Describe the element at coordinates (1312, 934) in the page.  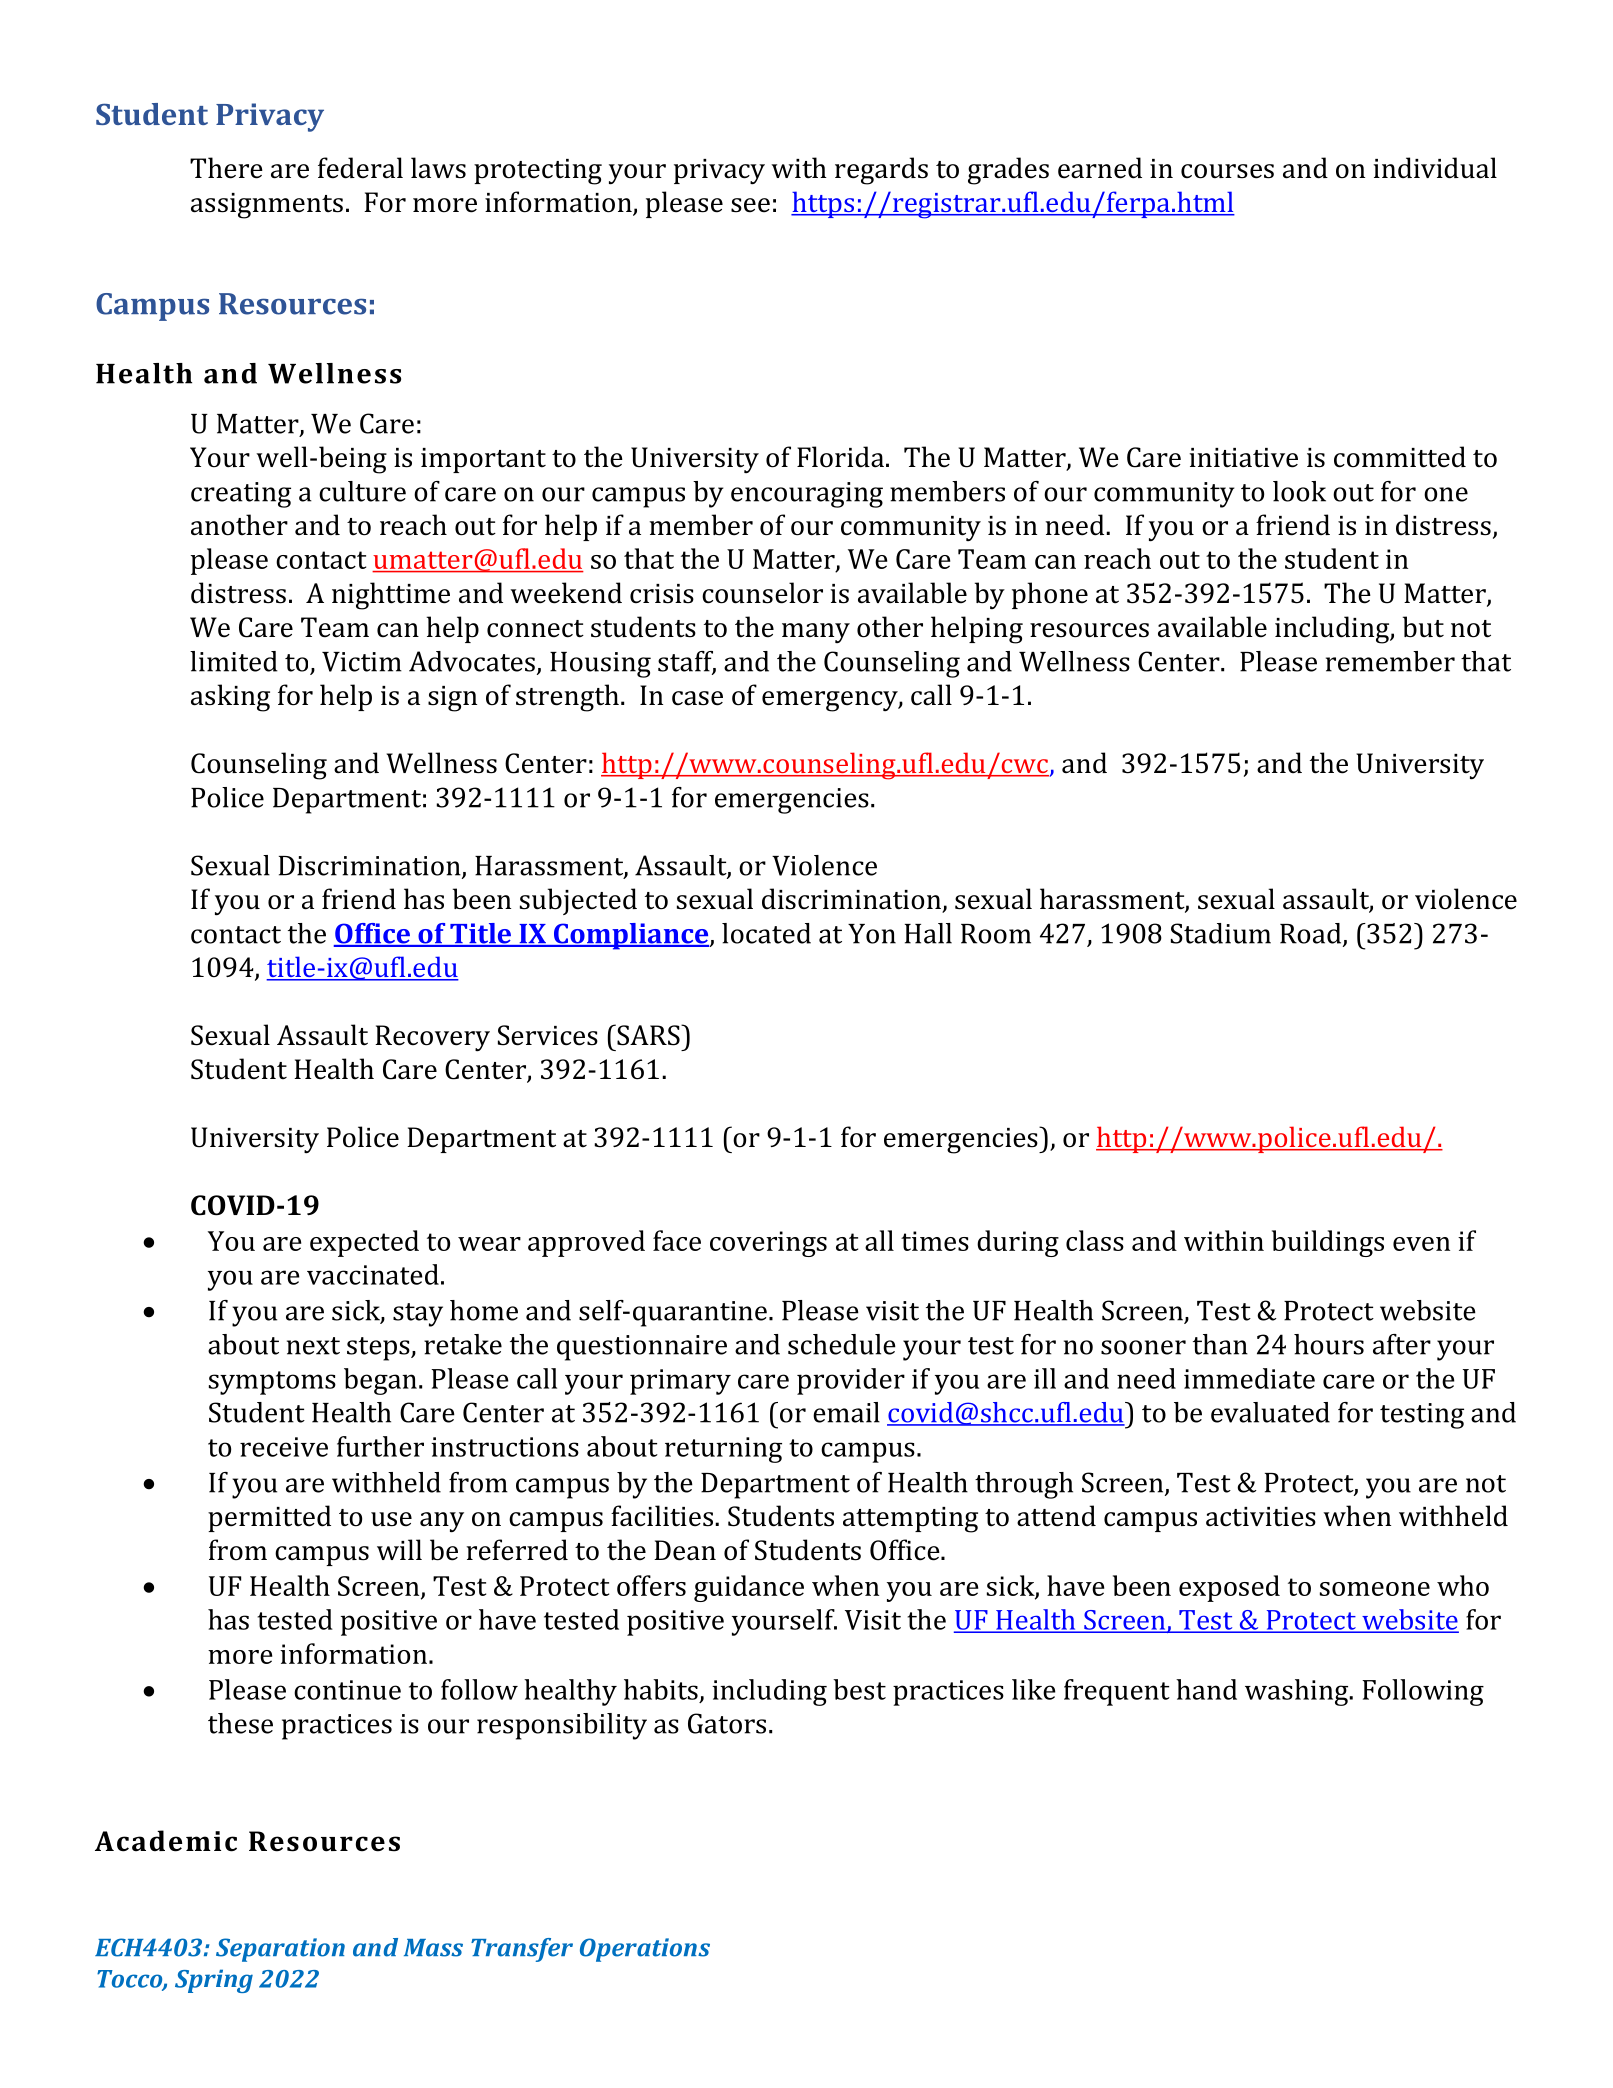
I see `Road` at that location.
